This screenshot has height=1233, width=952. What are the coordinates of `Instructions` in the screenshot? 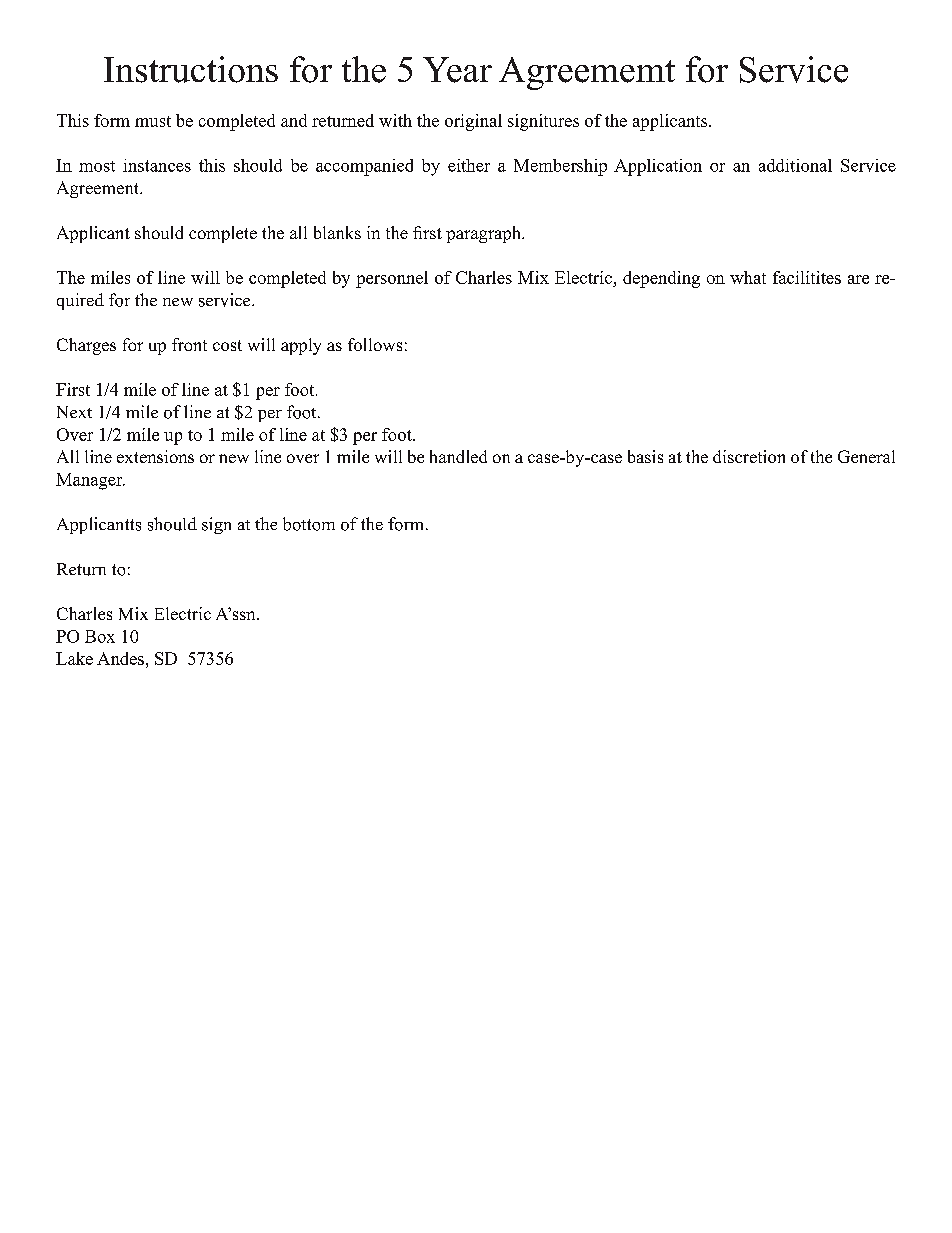 It's located at (191, 69).
